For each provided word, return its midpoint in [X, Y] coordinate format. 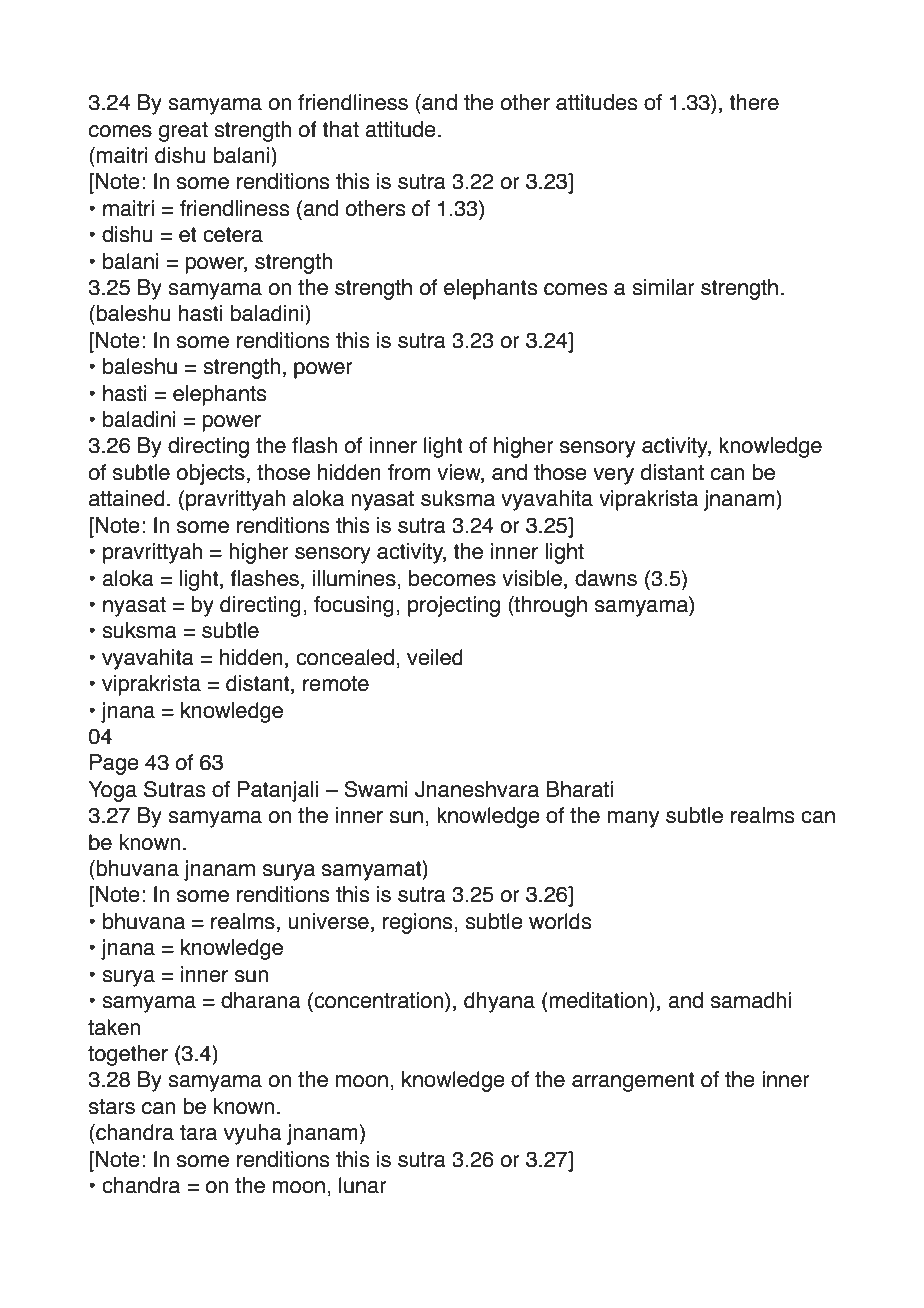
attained [127, 498]
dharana [261, 1000]
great [183, 132]
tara [198, 1133]
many [633, 819]
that [340, 129]
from [409, 472]
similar [663, 287]
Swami [376, 789]
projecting [454, 606]
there [754, 102]
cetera [233, 235]
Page [114, 764]
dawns [606, 578]
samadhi [751, 1000]
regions [419, 923]
